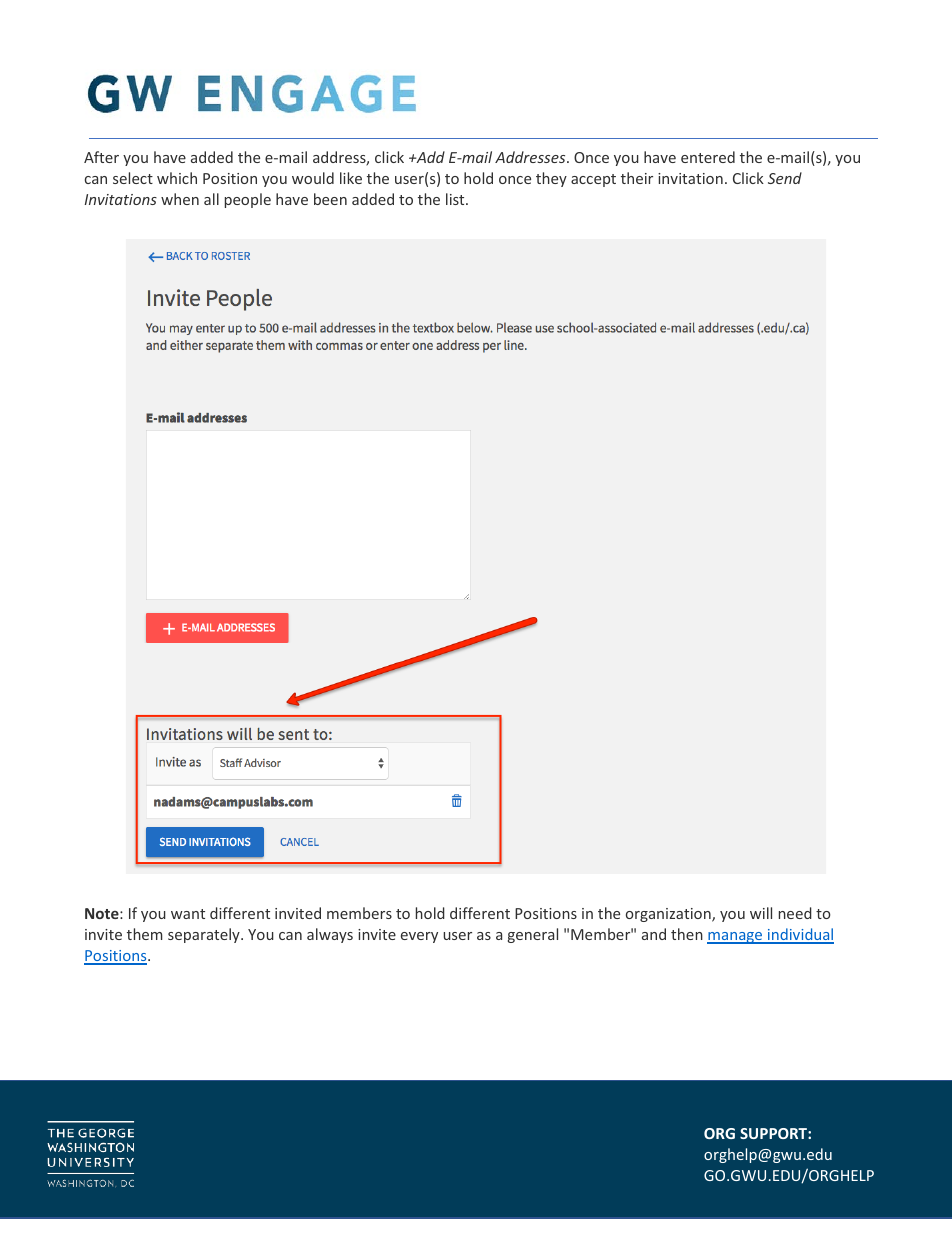 The image size is (952, 1233). Describe the element at coordinates (456, 199) in the document. I see `list` at that location.
